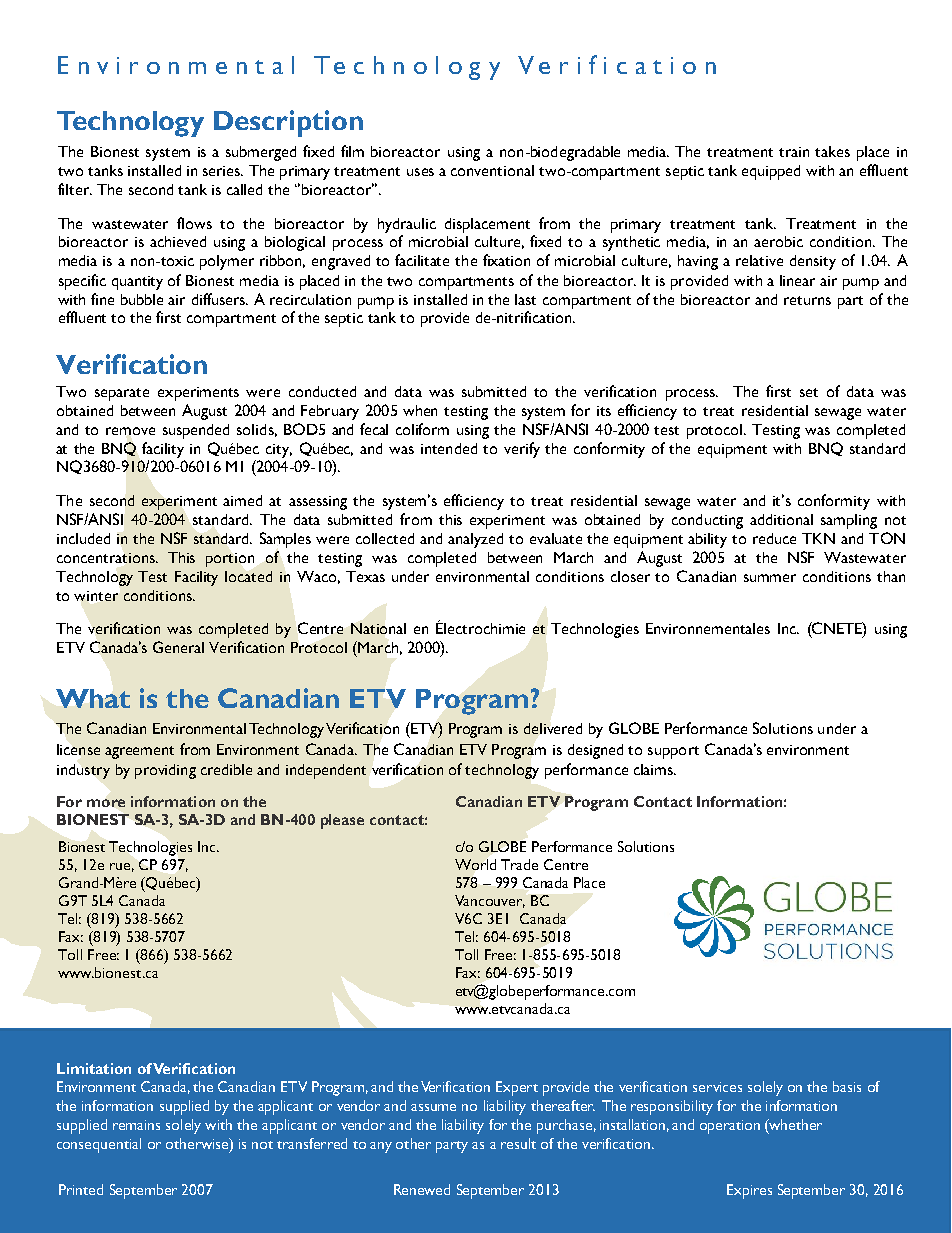  I want to click on remains, so click(136, 1125).
